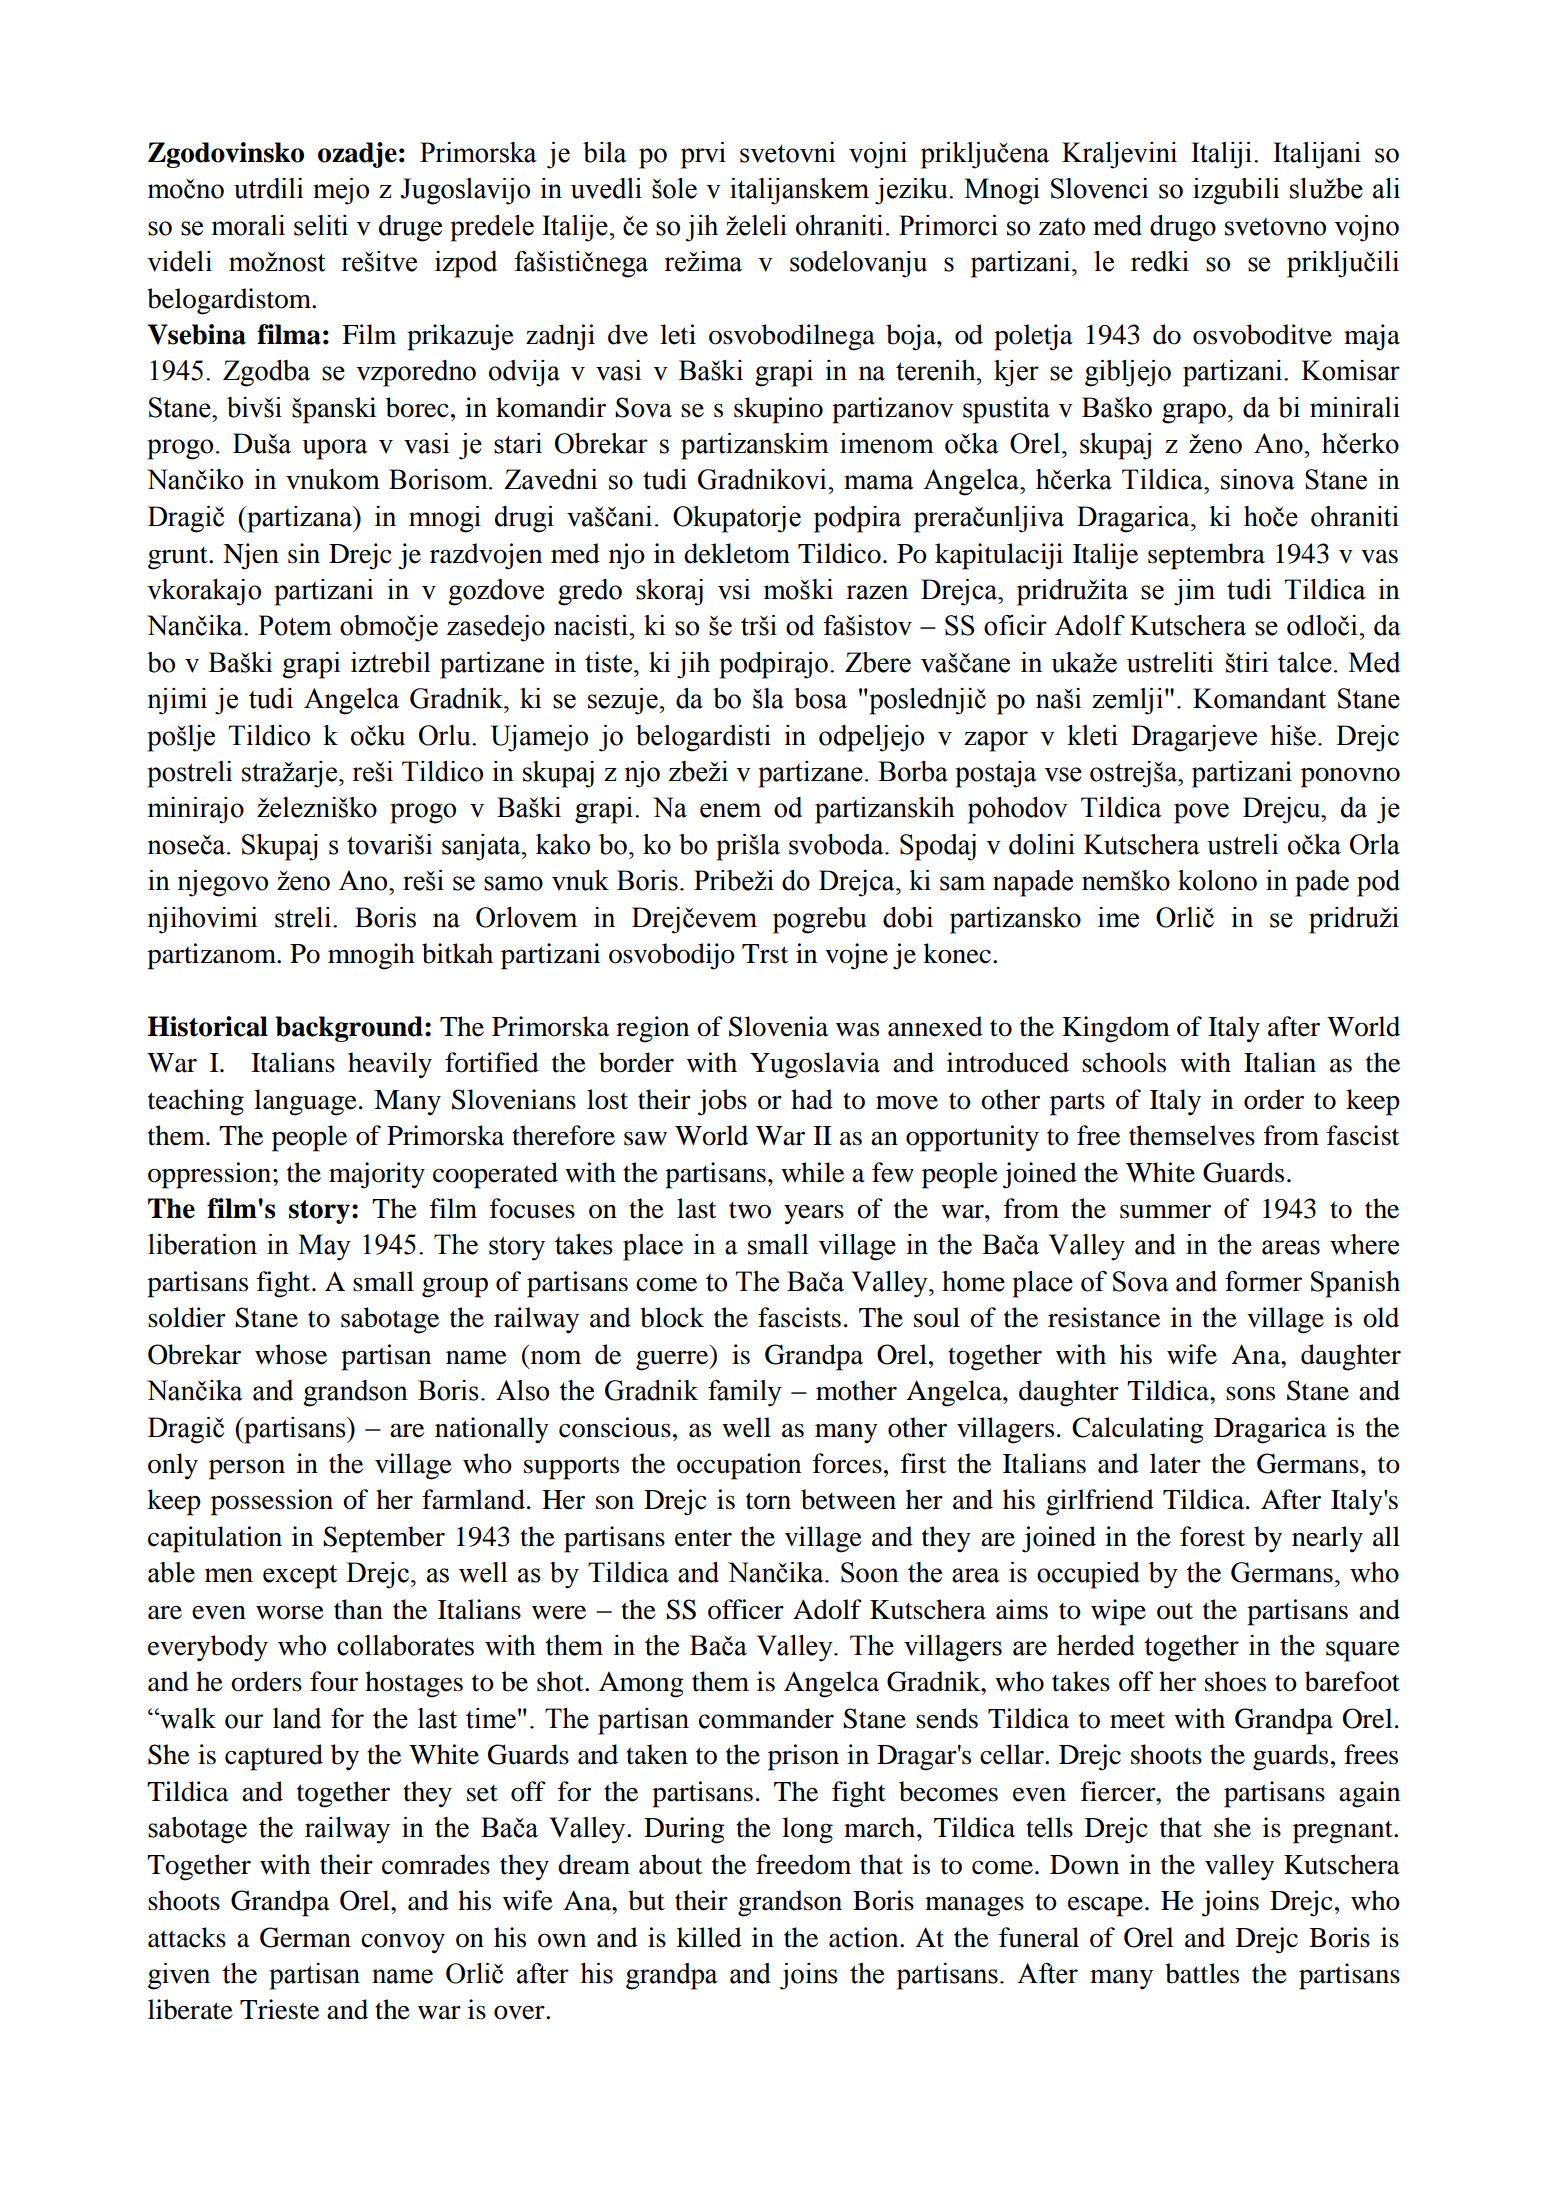 The width and height of the screenshot is (1548, 2190). What do you see at coordinates (272, 1502) in the screenshot?
I see `possession` at bounding box center [272, 1502].
